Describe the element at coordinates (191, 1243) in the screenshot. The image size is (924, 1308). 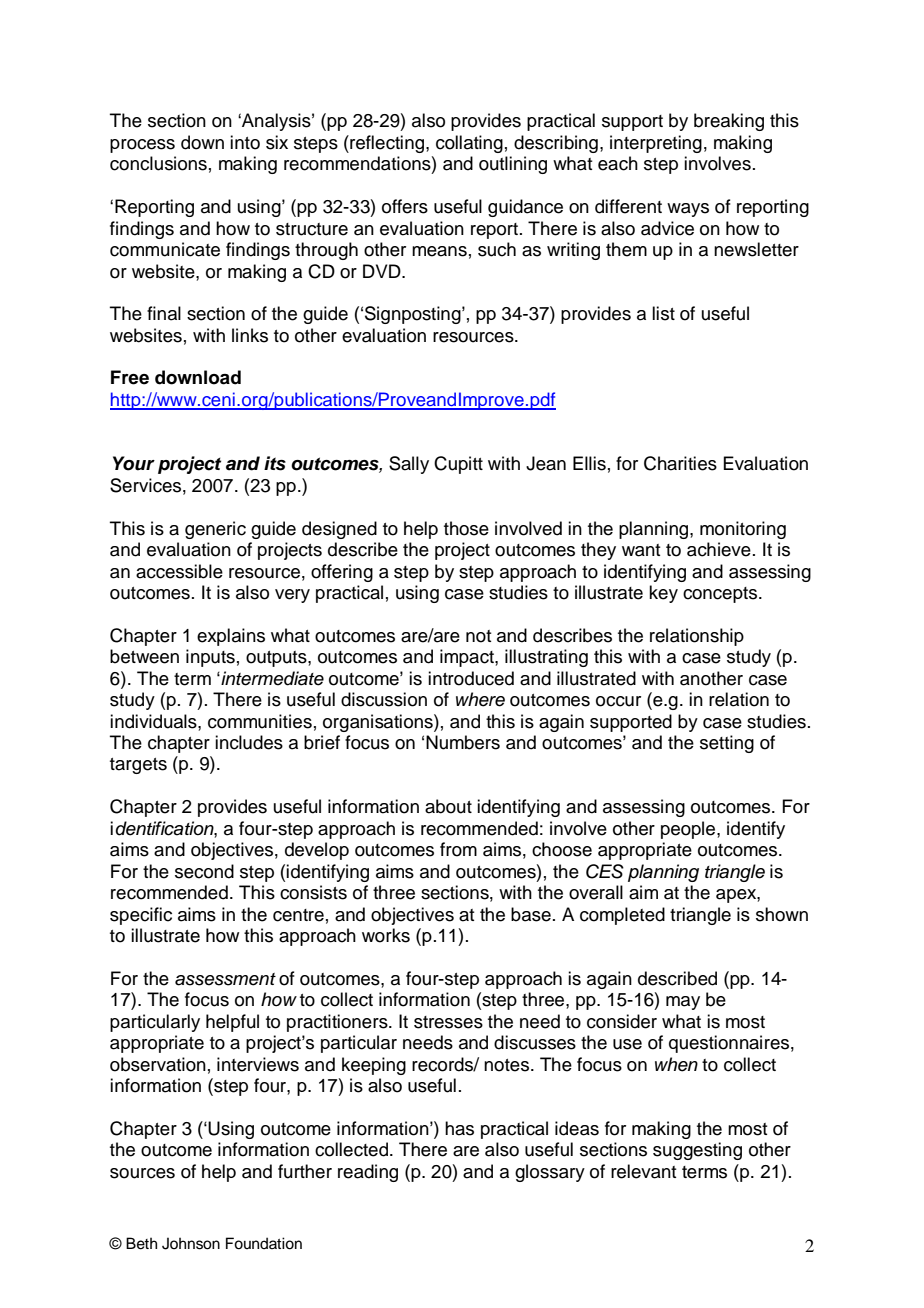
I see `Johnson` at that location.
